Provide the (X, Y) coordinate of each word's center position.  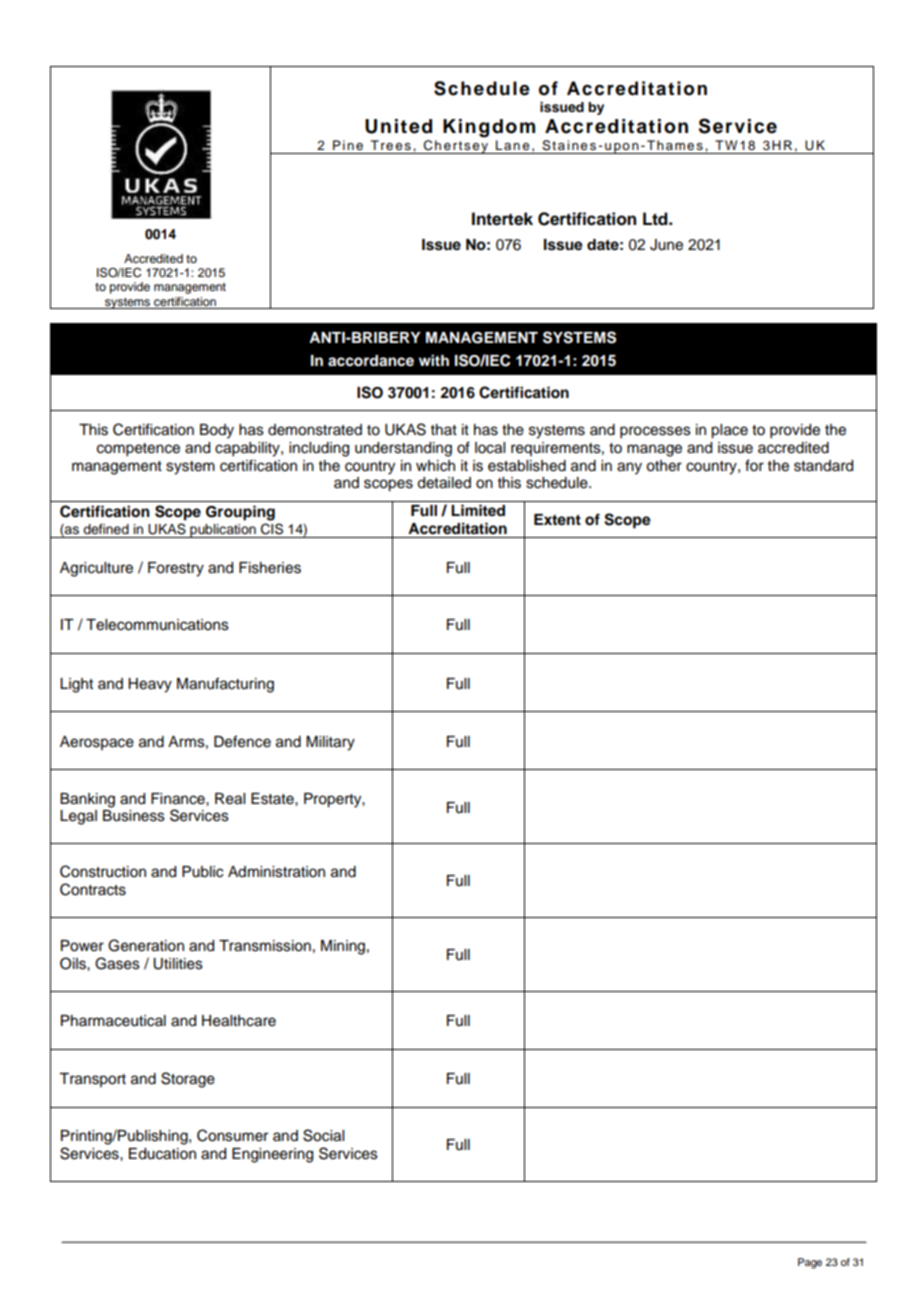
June (666, 245)
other (664, 466)
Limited (478, 510)
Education (162, 1154)
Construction (103, 871)
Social (323, 1135)
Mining (343, 947)
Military (330, 743)
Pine (348, 145)
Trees (391, 145)
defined (106, 529)
